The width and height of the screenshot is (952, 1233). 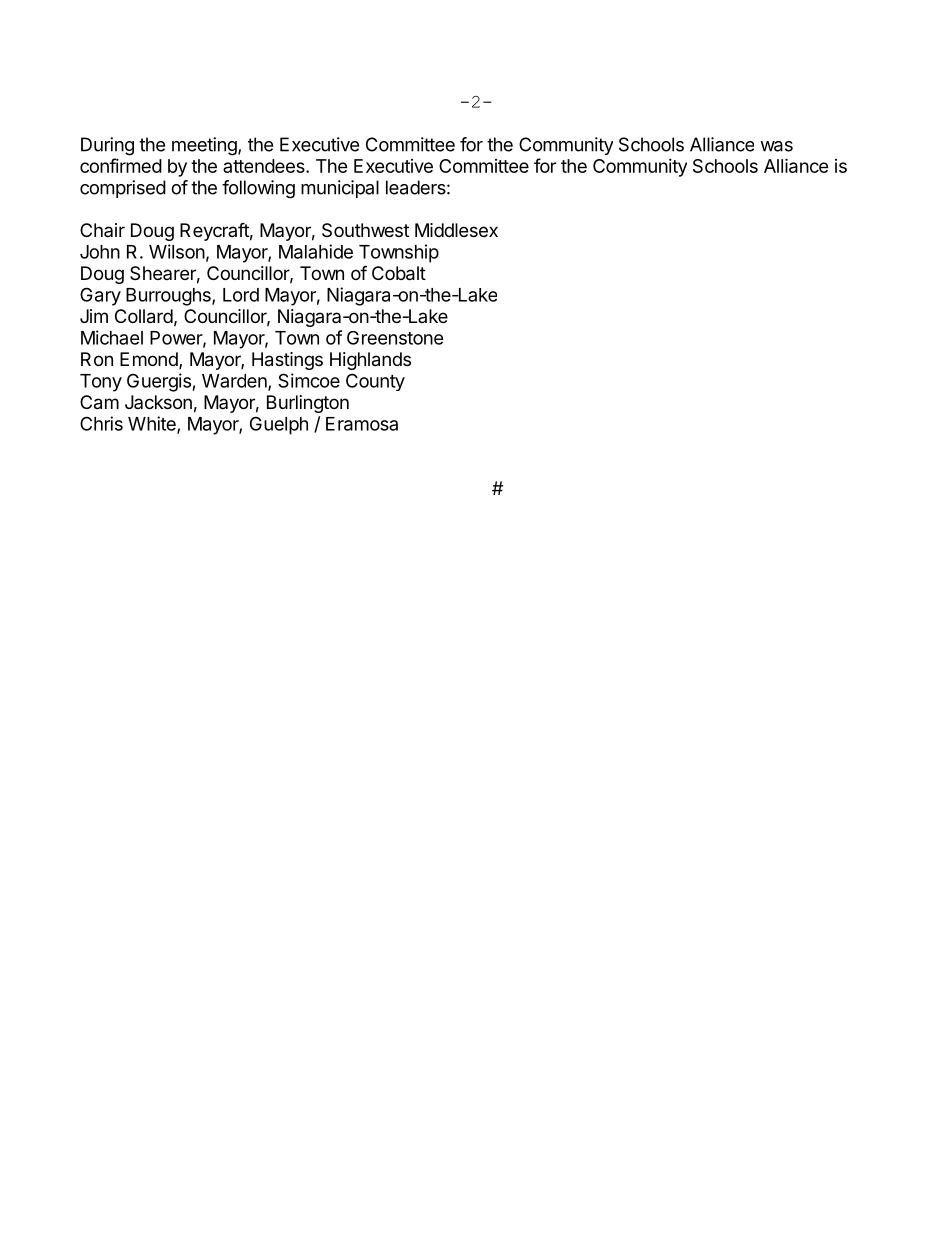 I want to click on White, so click(x=153, y=424).
